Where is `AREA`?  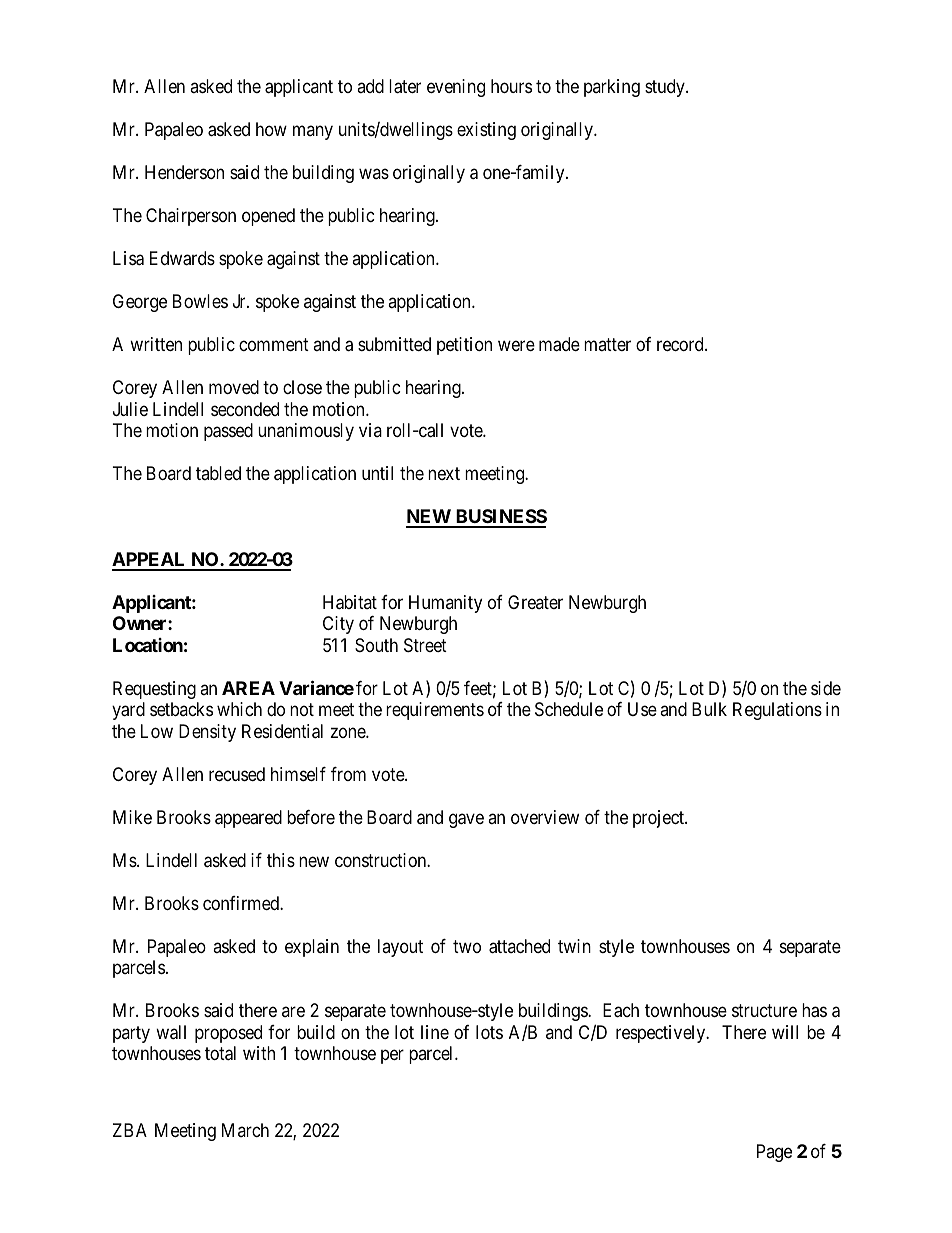
AREA is located at coordinates (248, 688).
